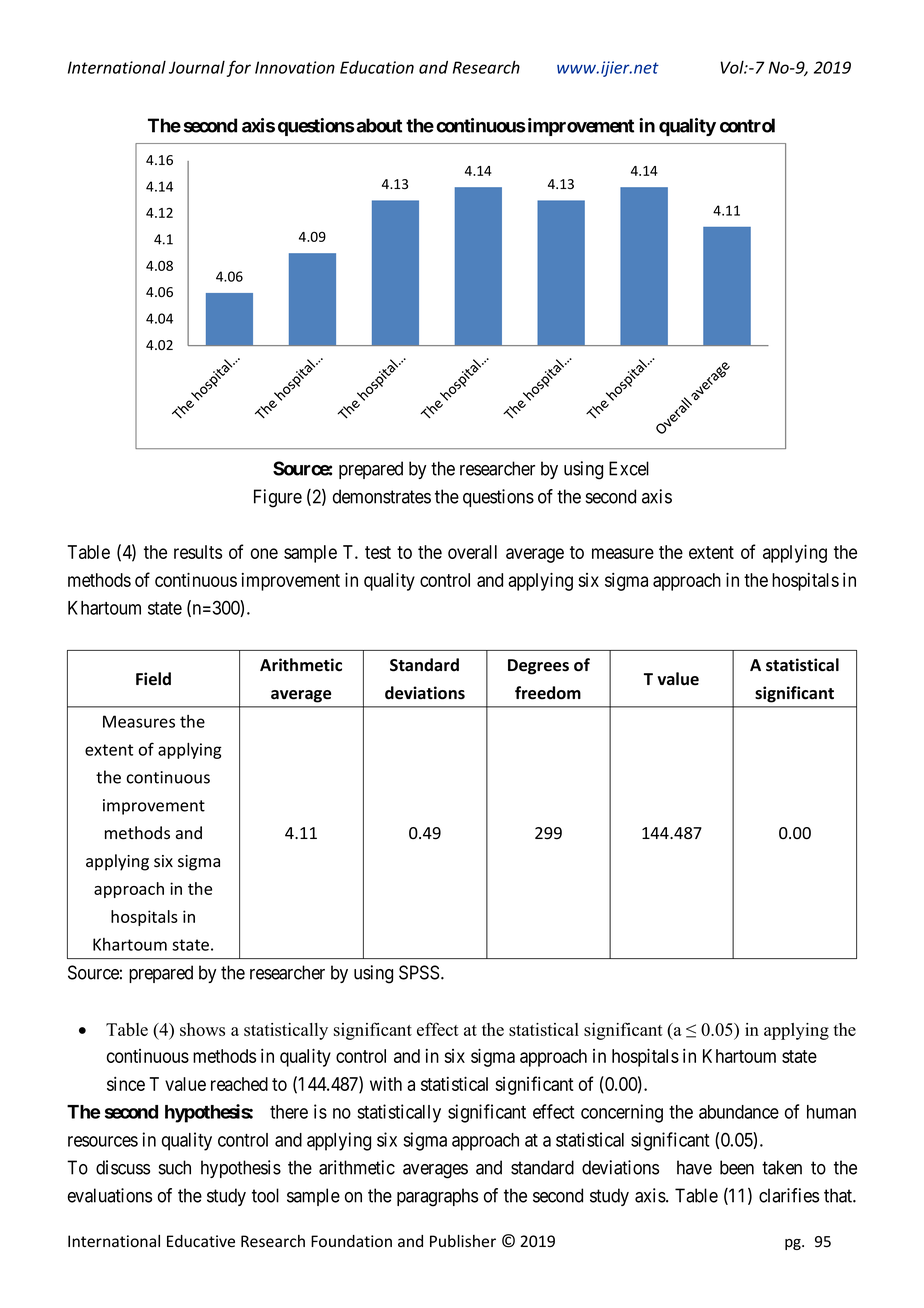 This image has height=1308, width=924. Describe the element at coordinates (437, 1197) in the image. I see `paragraphs` at that location.
